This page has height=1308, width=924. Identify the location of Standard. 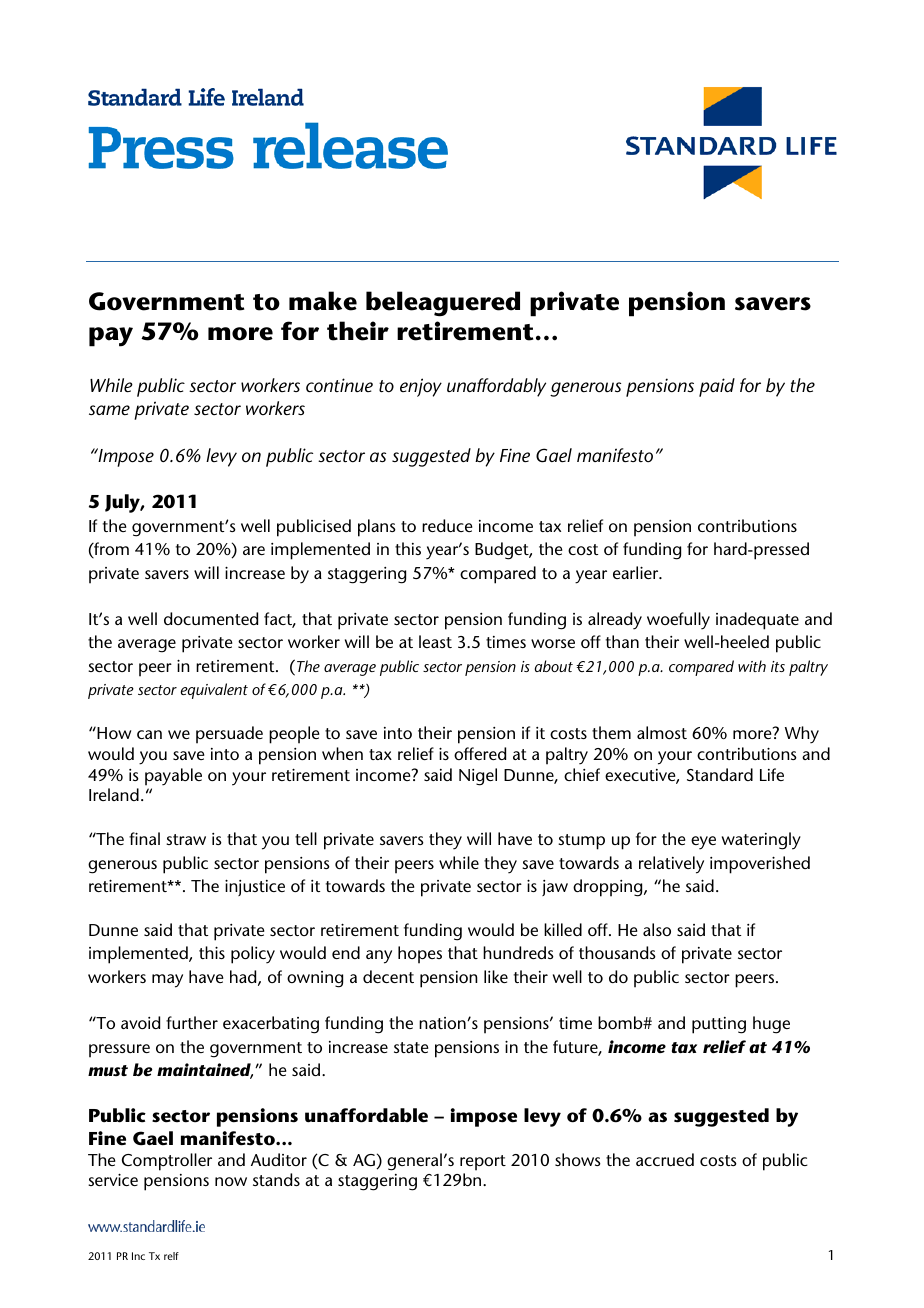
(720, 774).
